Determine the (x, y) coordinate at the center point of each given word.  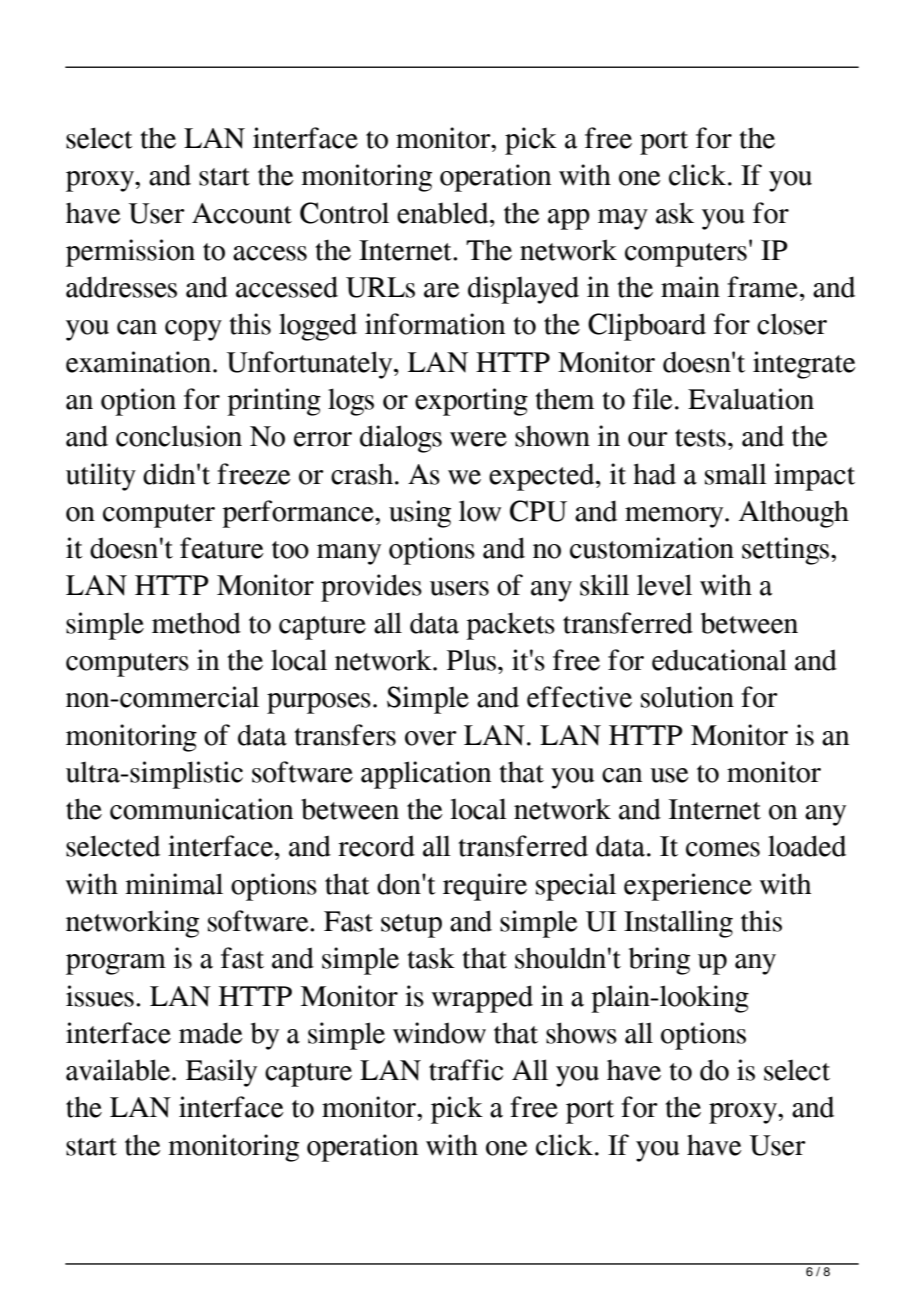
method (196, 623)
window (439, 1033)
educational (719, 660)
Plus (471, 660)
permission (130, 253)
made (211, 1033)
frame (762, 287)
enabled (444, 213)
